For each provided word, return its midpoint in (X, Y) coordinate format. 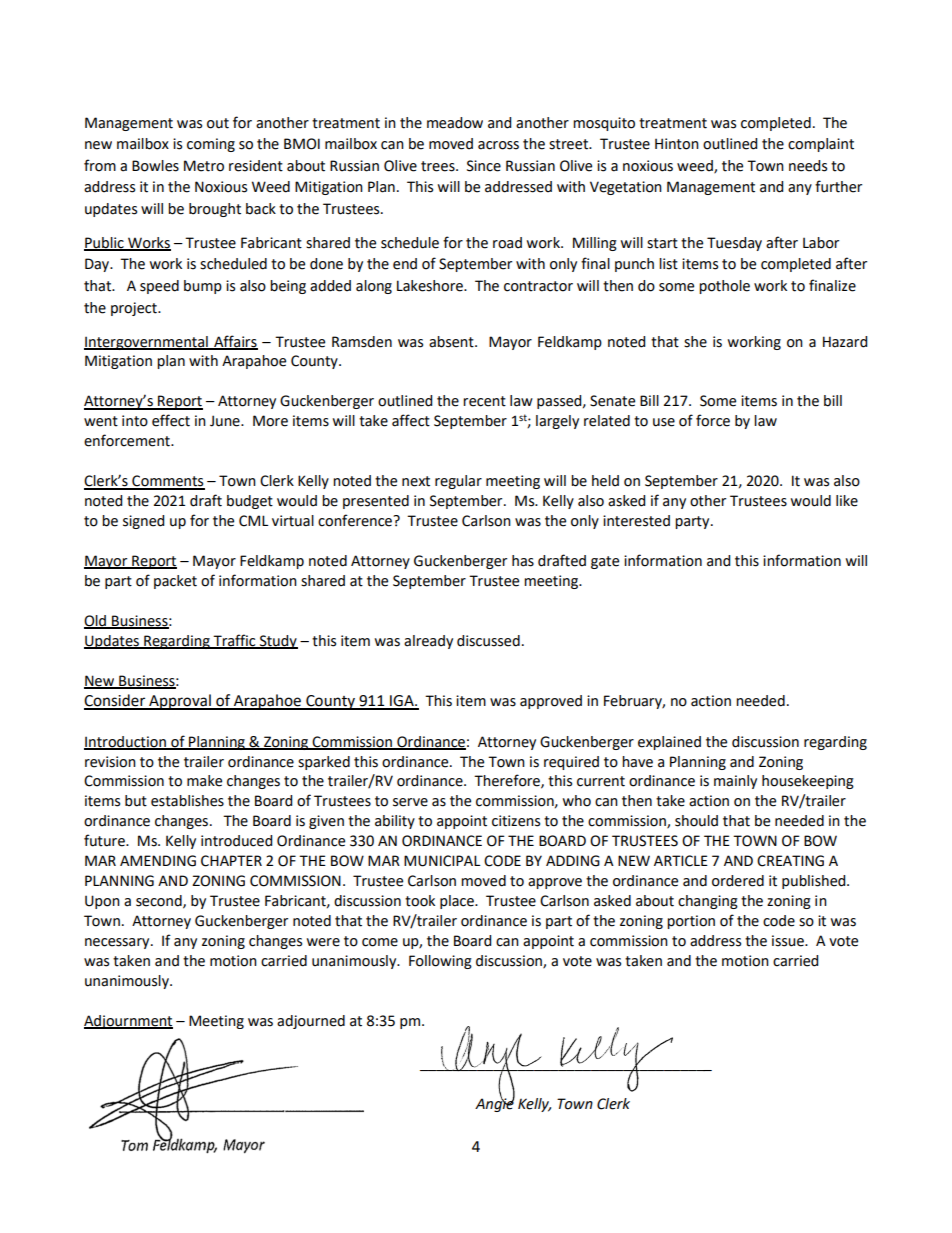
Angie (495, 1104)
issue (789, 941)
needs (808, 166)
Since (484, 166)
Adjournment (128, 1022)
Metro (204, 166)
